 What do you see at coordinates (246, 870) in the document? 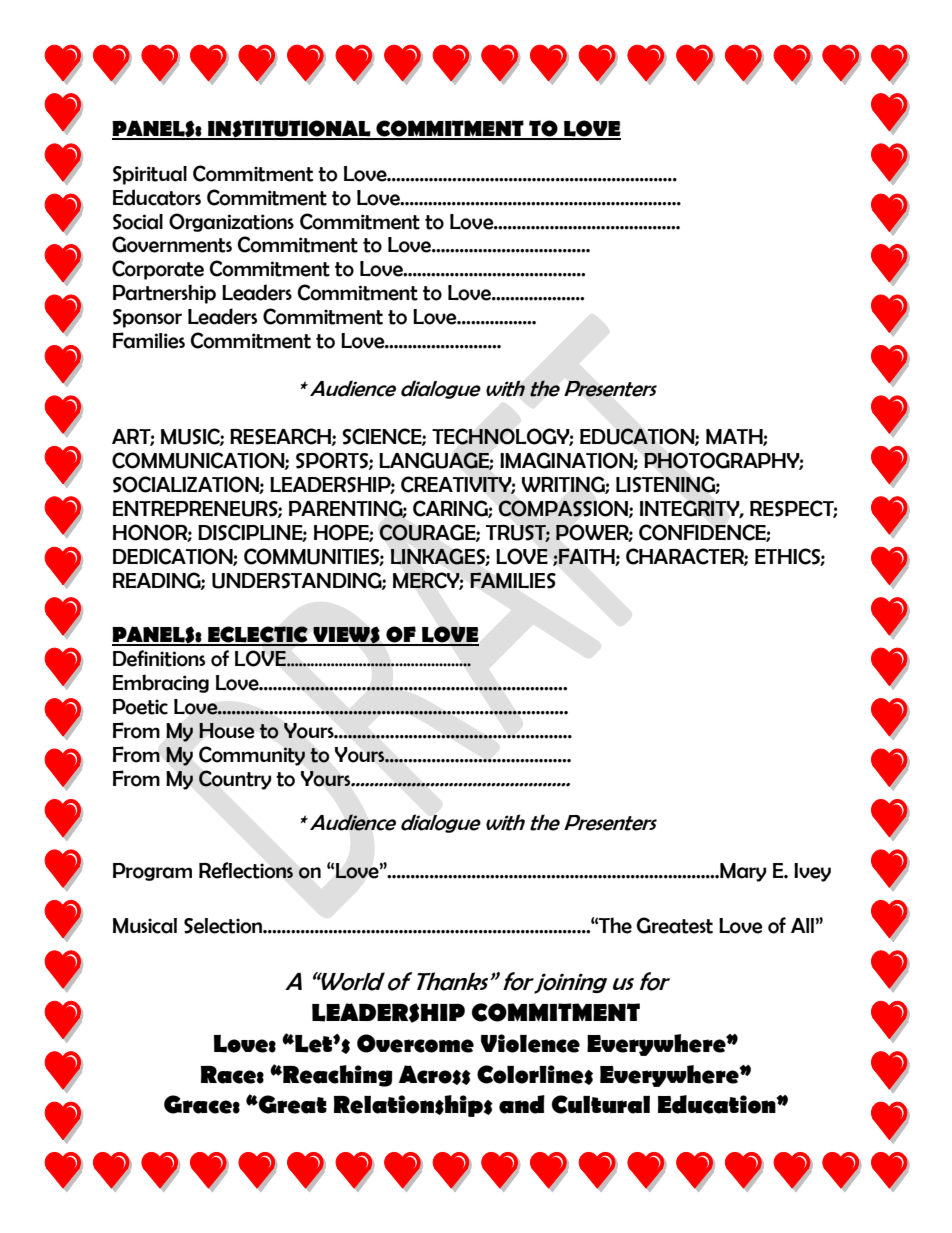
I see `Reflections` at bounding box center [246, 870].
